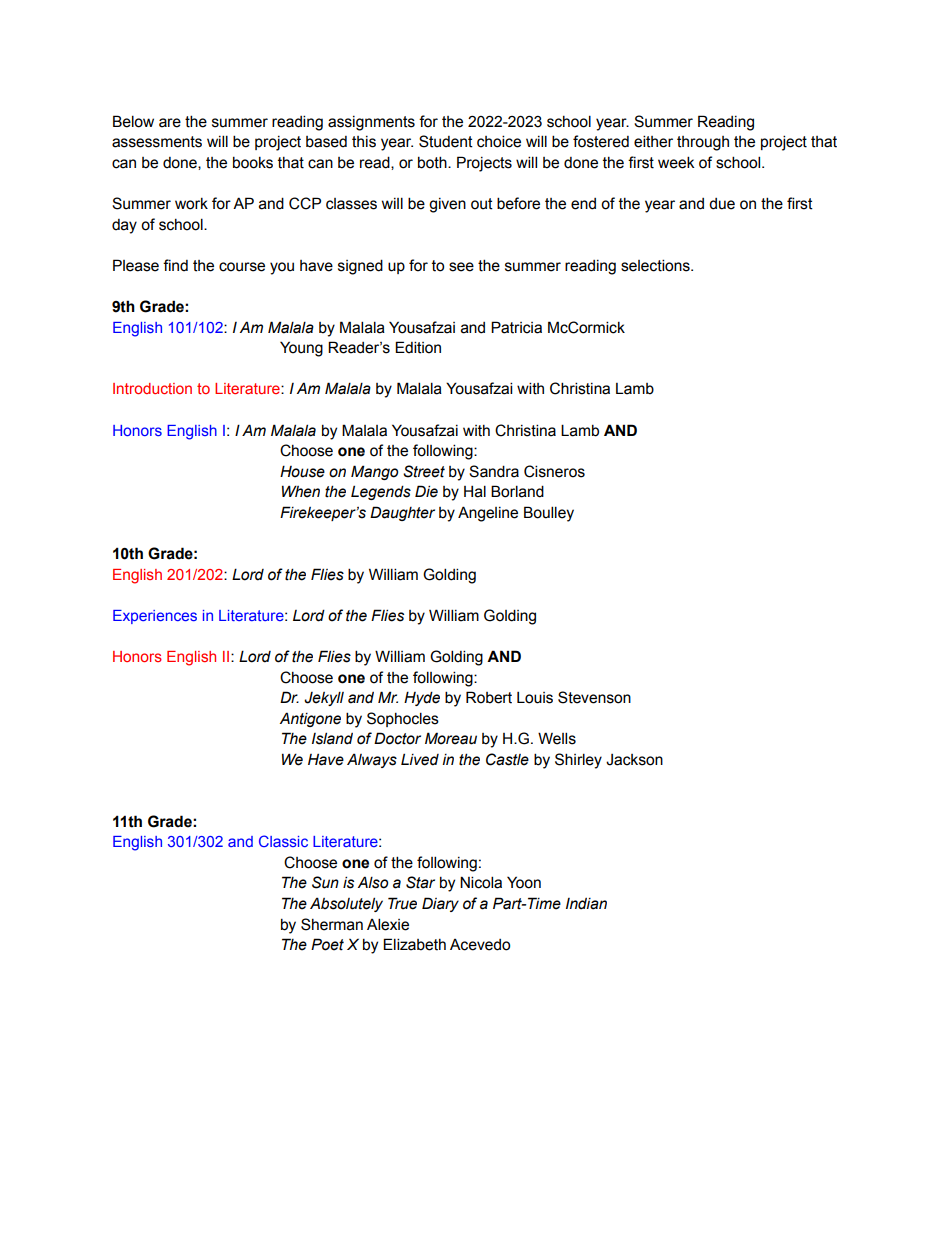  What do you see at coordinates (418, 347) in the page?
I see `Edition` at bounding box center [418, 347].
